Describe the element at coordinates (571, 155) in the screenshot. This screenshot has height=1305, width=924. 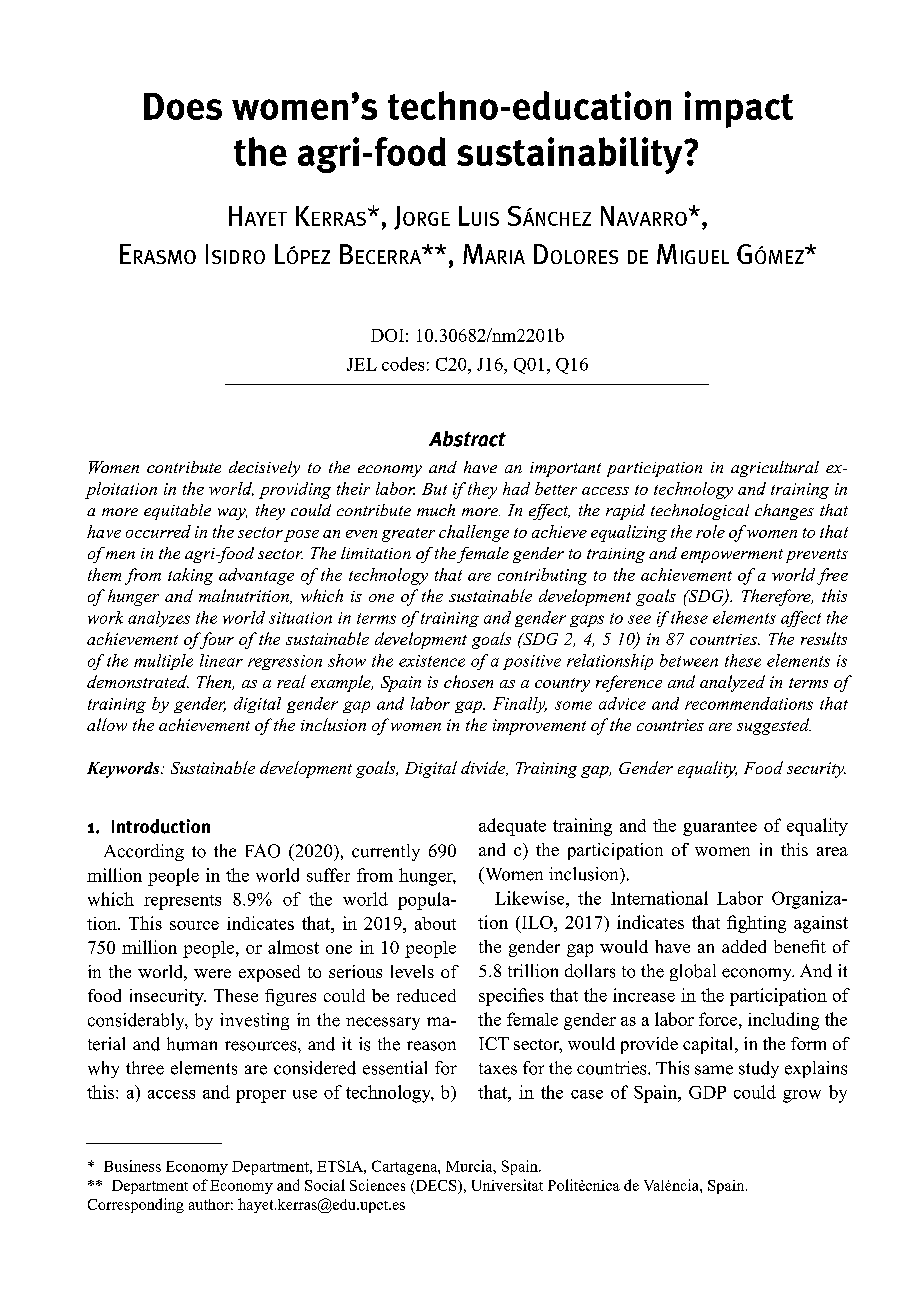
I see `sustainability` at that location.
